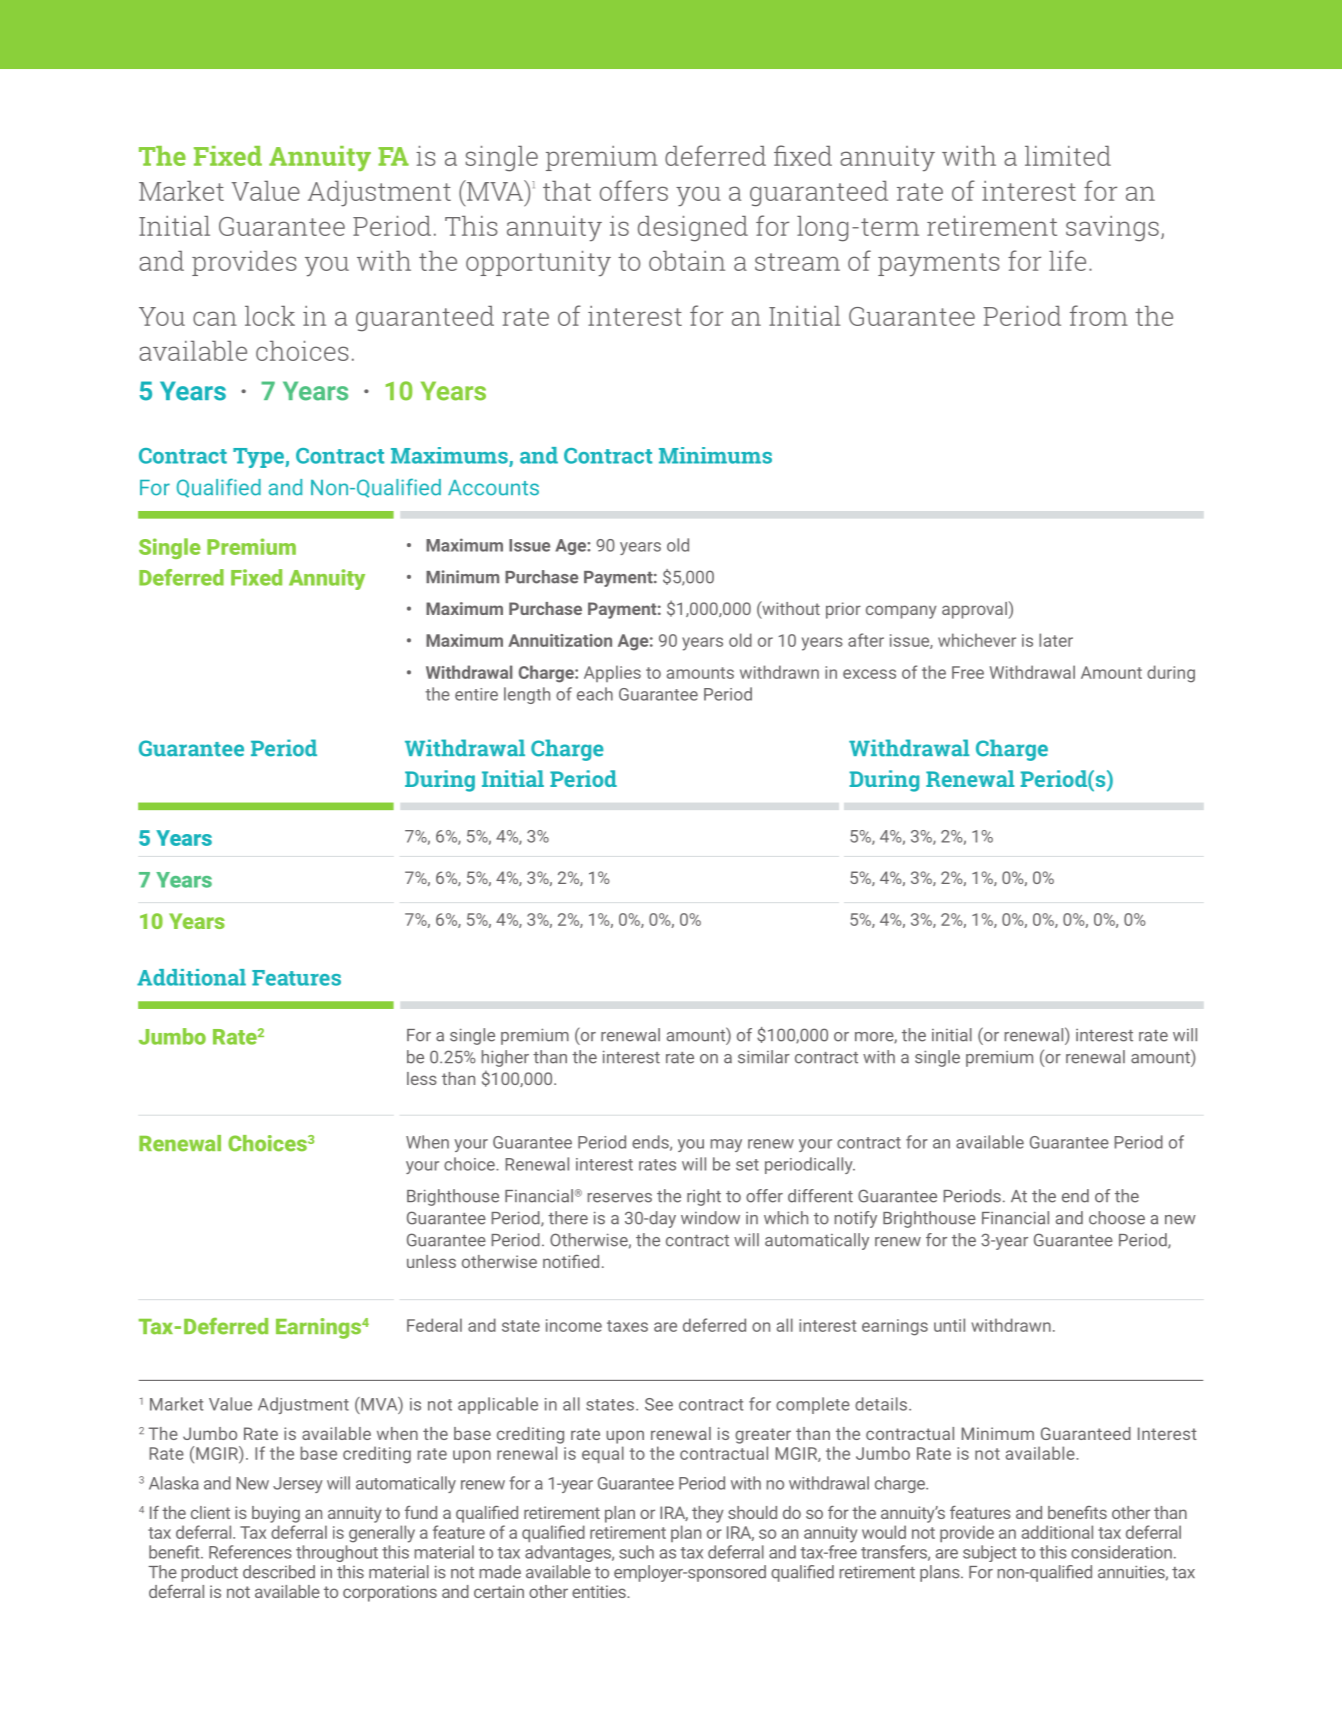  Describe the element at coordinates (279, 1572) in the screenshot. I see `described` at that location.
